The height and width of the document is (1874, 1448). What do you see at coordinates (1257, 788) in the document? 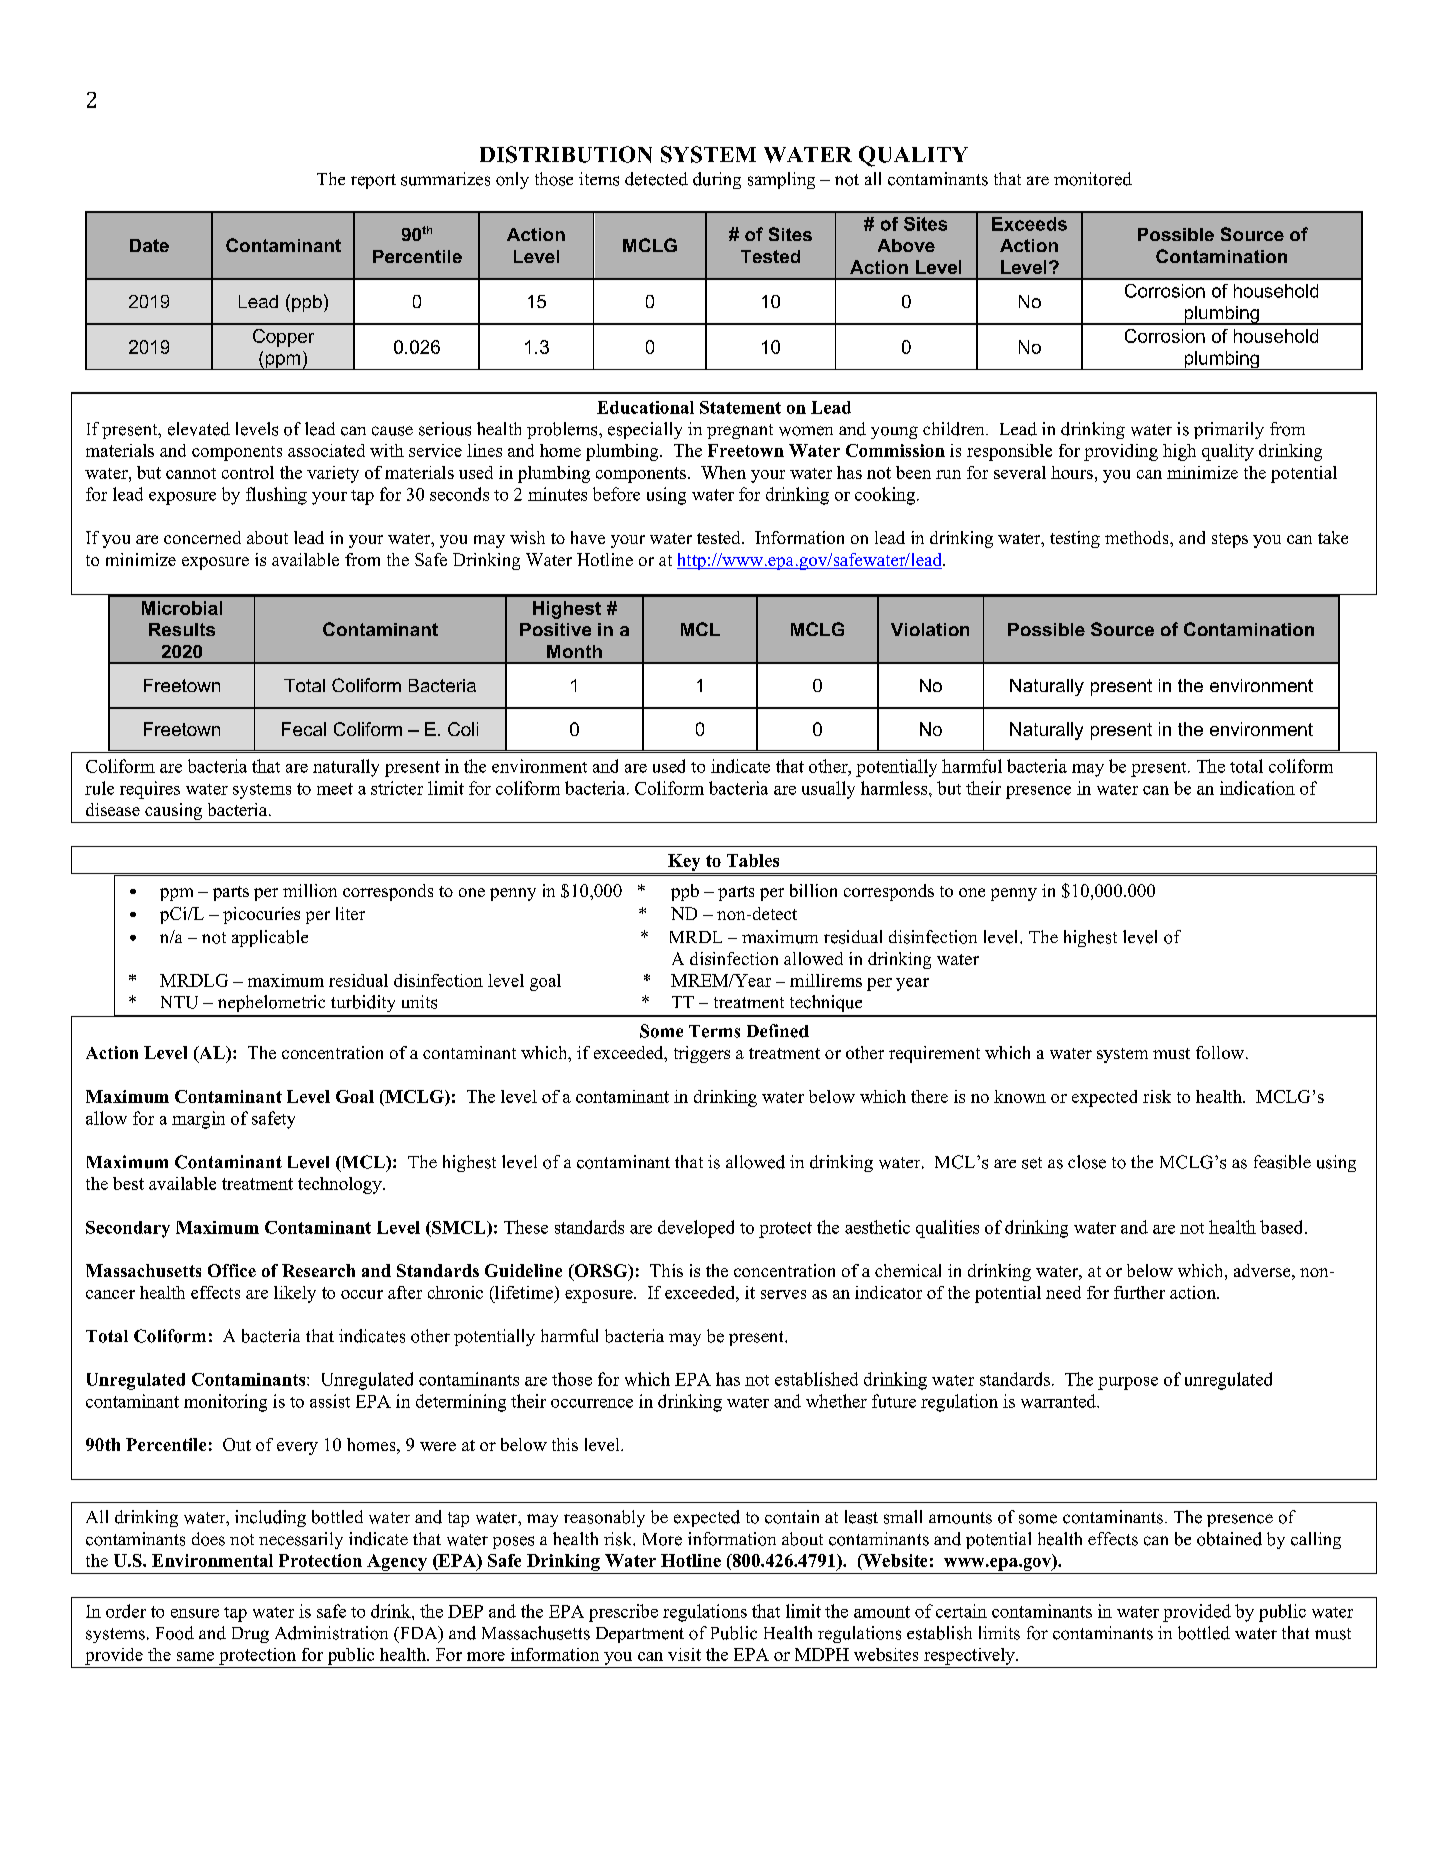
I see `indication` at bounding box center [1257, 788].
